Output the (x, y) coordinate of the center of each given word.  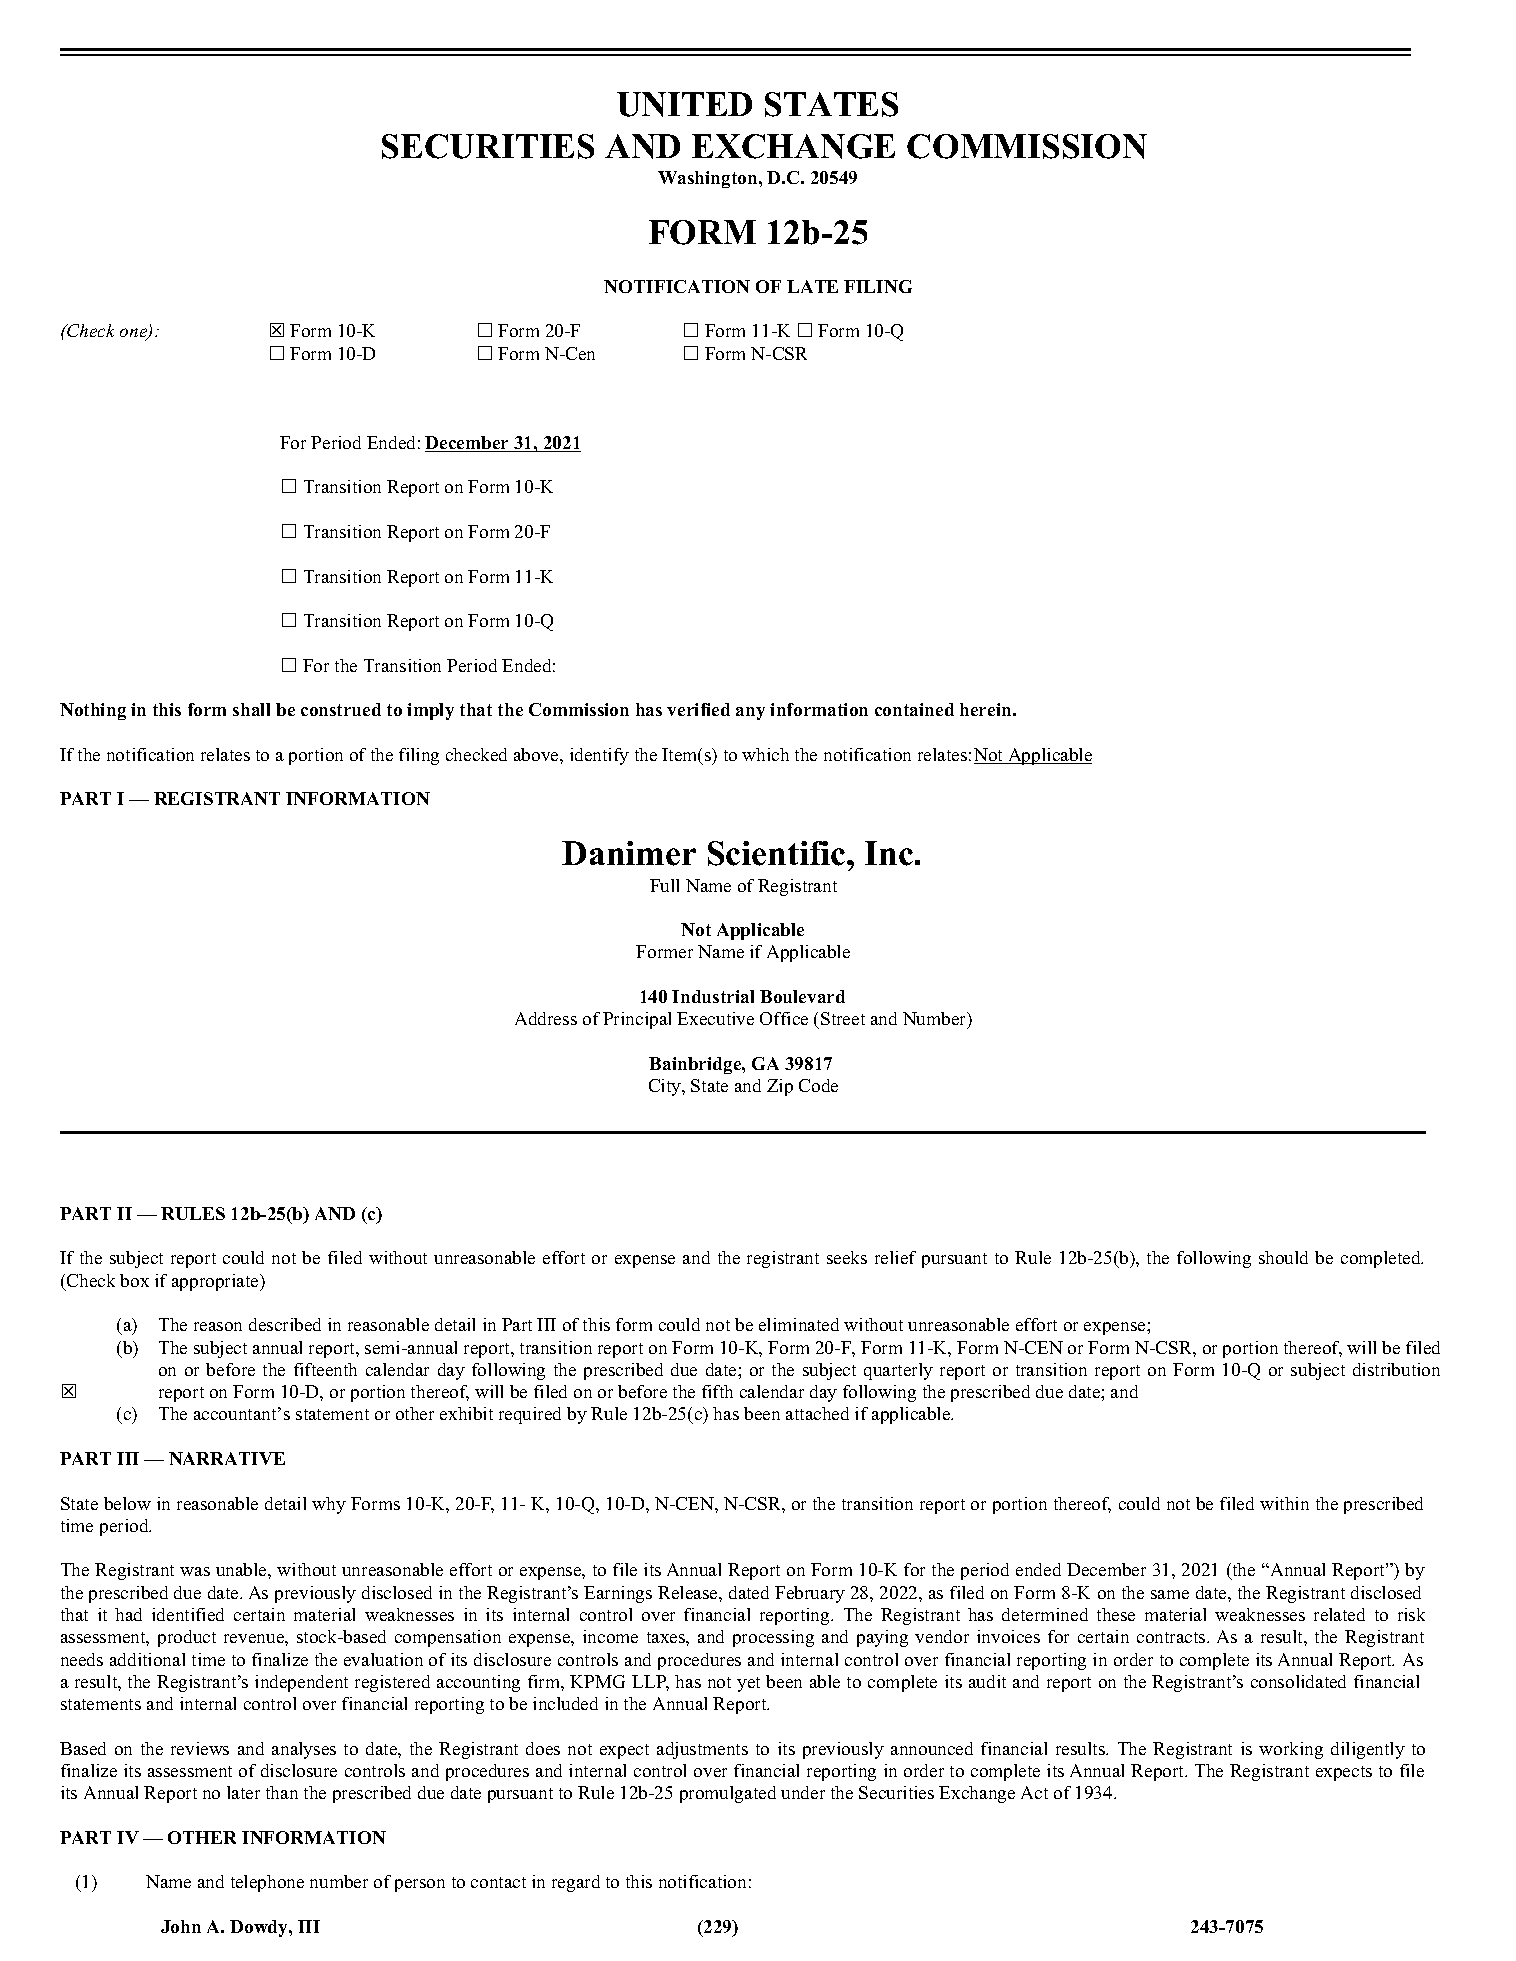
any (750, 713)
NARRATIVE (227, 1458)
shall (251, 709)
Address (546, 1018)
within (1284, 1503)
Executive (715, 1018)
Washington (709, 179)
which (765, 754)
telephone (267, 1883)
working (1291, 1750)
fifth (717, 1391)
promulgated (728, 1794)
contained (914, 709)
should (1283, 1257)
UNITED (684, 104)
